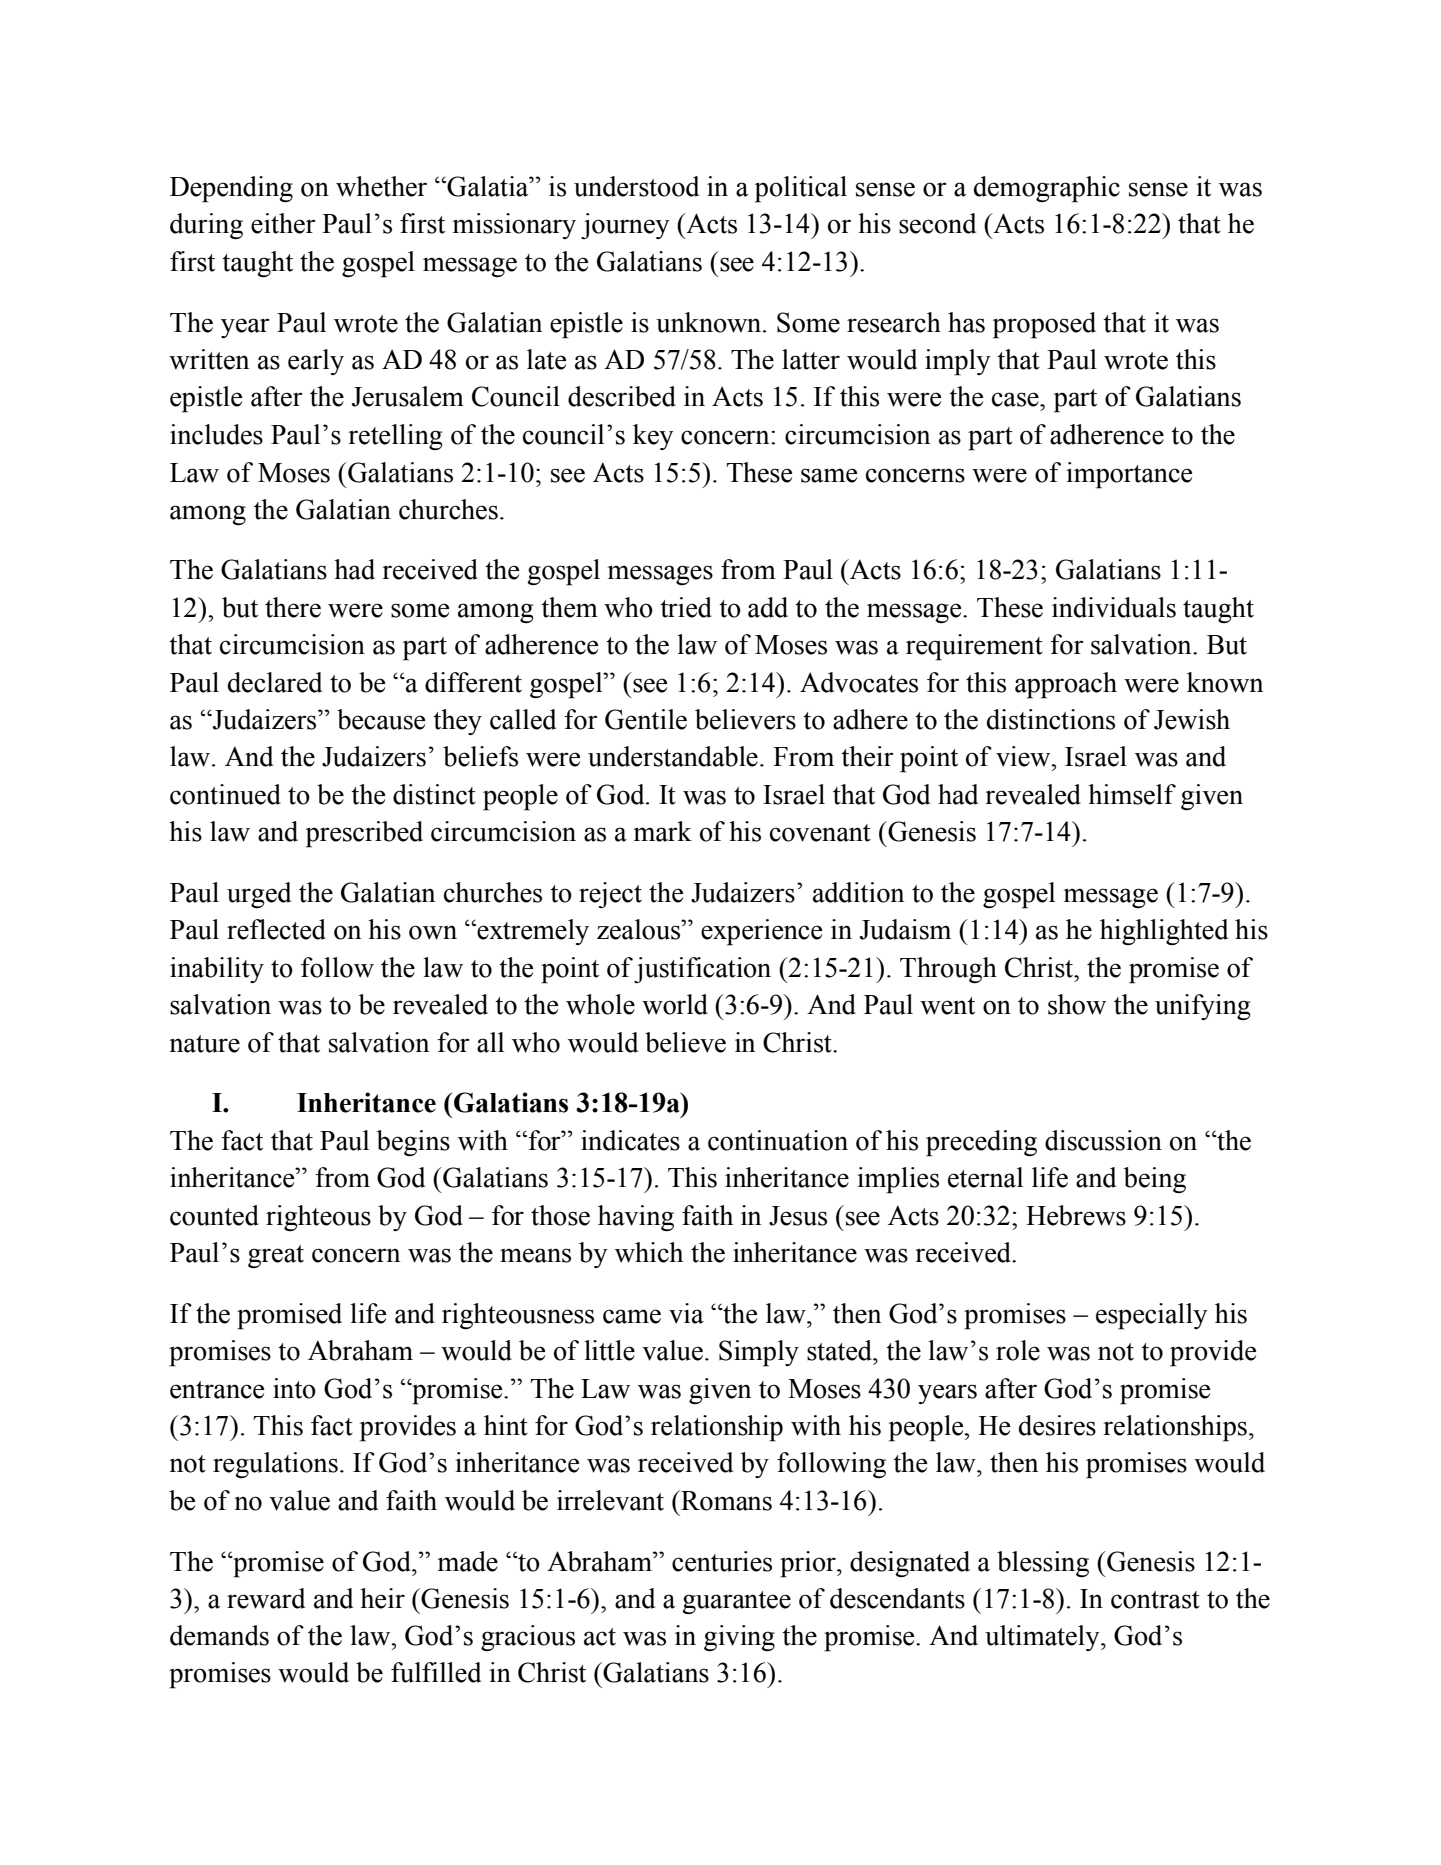  I want to click on tried, so click(686, 607).
